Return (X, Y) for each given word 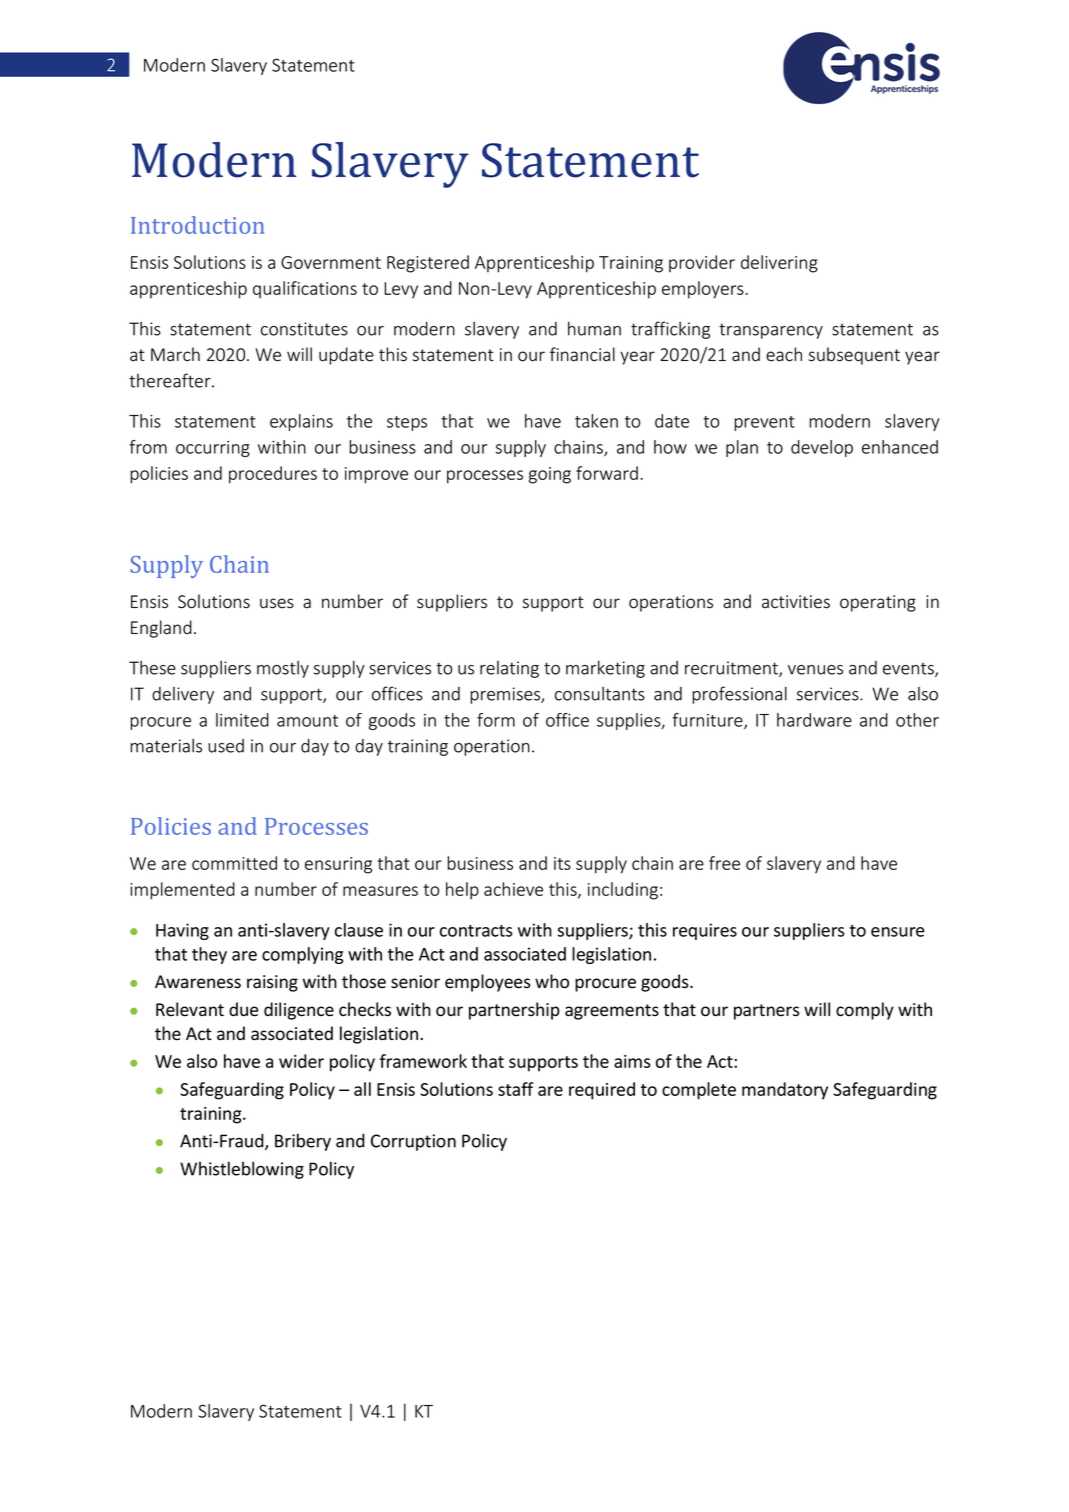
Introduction (198, 225)
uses (277, 603)
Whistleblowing (242, 1170)
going (550, 475)
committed (234, 863)
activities (796, 602)
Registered (428, 264)
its (562, 863)
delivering (779, 264)
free (724, 863)
